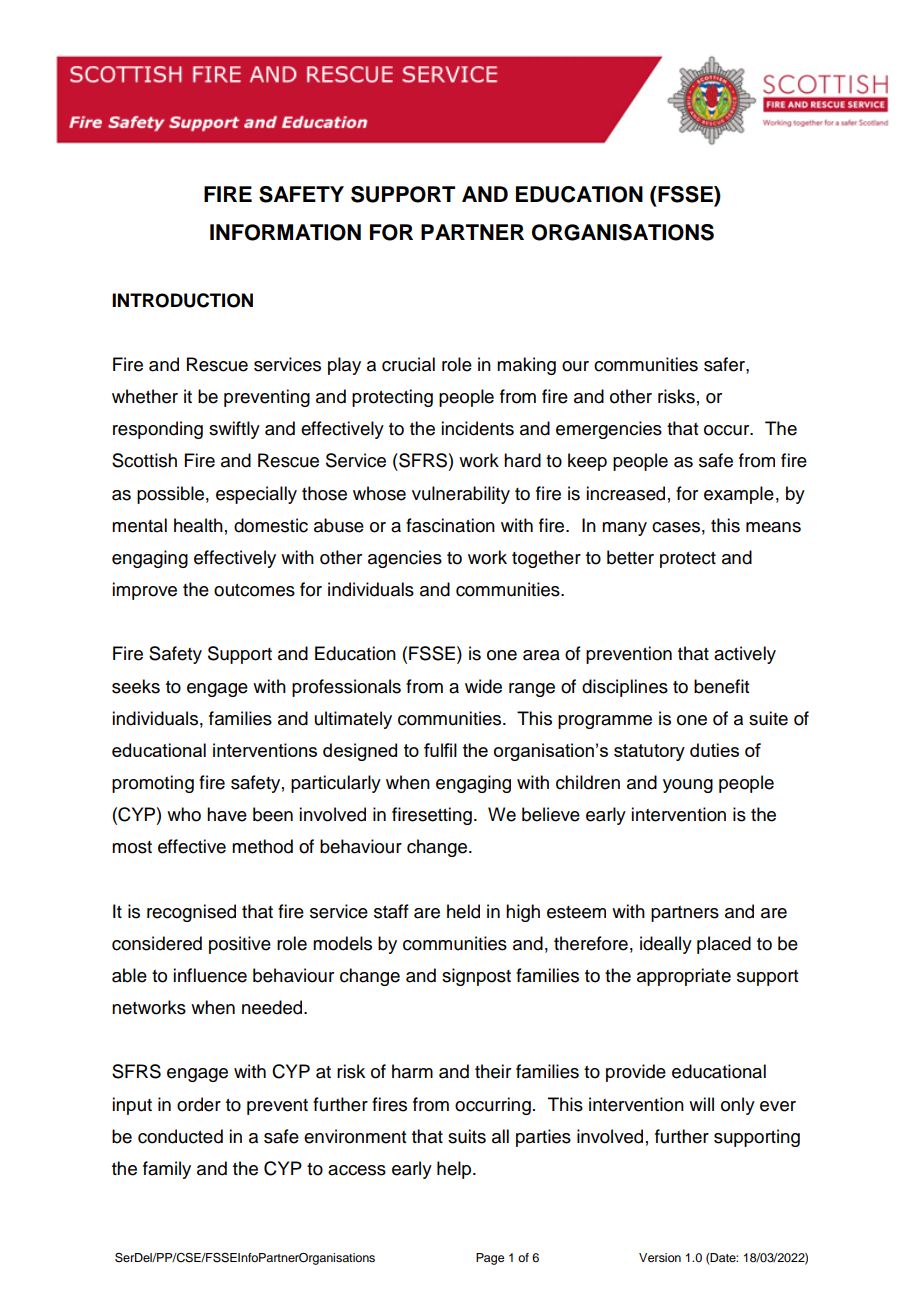 The image size is (924, 1308). What do you see at coordinates (476, 977) in the document?
I see `signpost` at bounding box center [476, 977].
